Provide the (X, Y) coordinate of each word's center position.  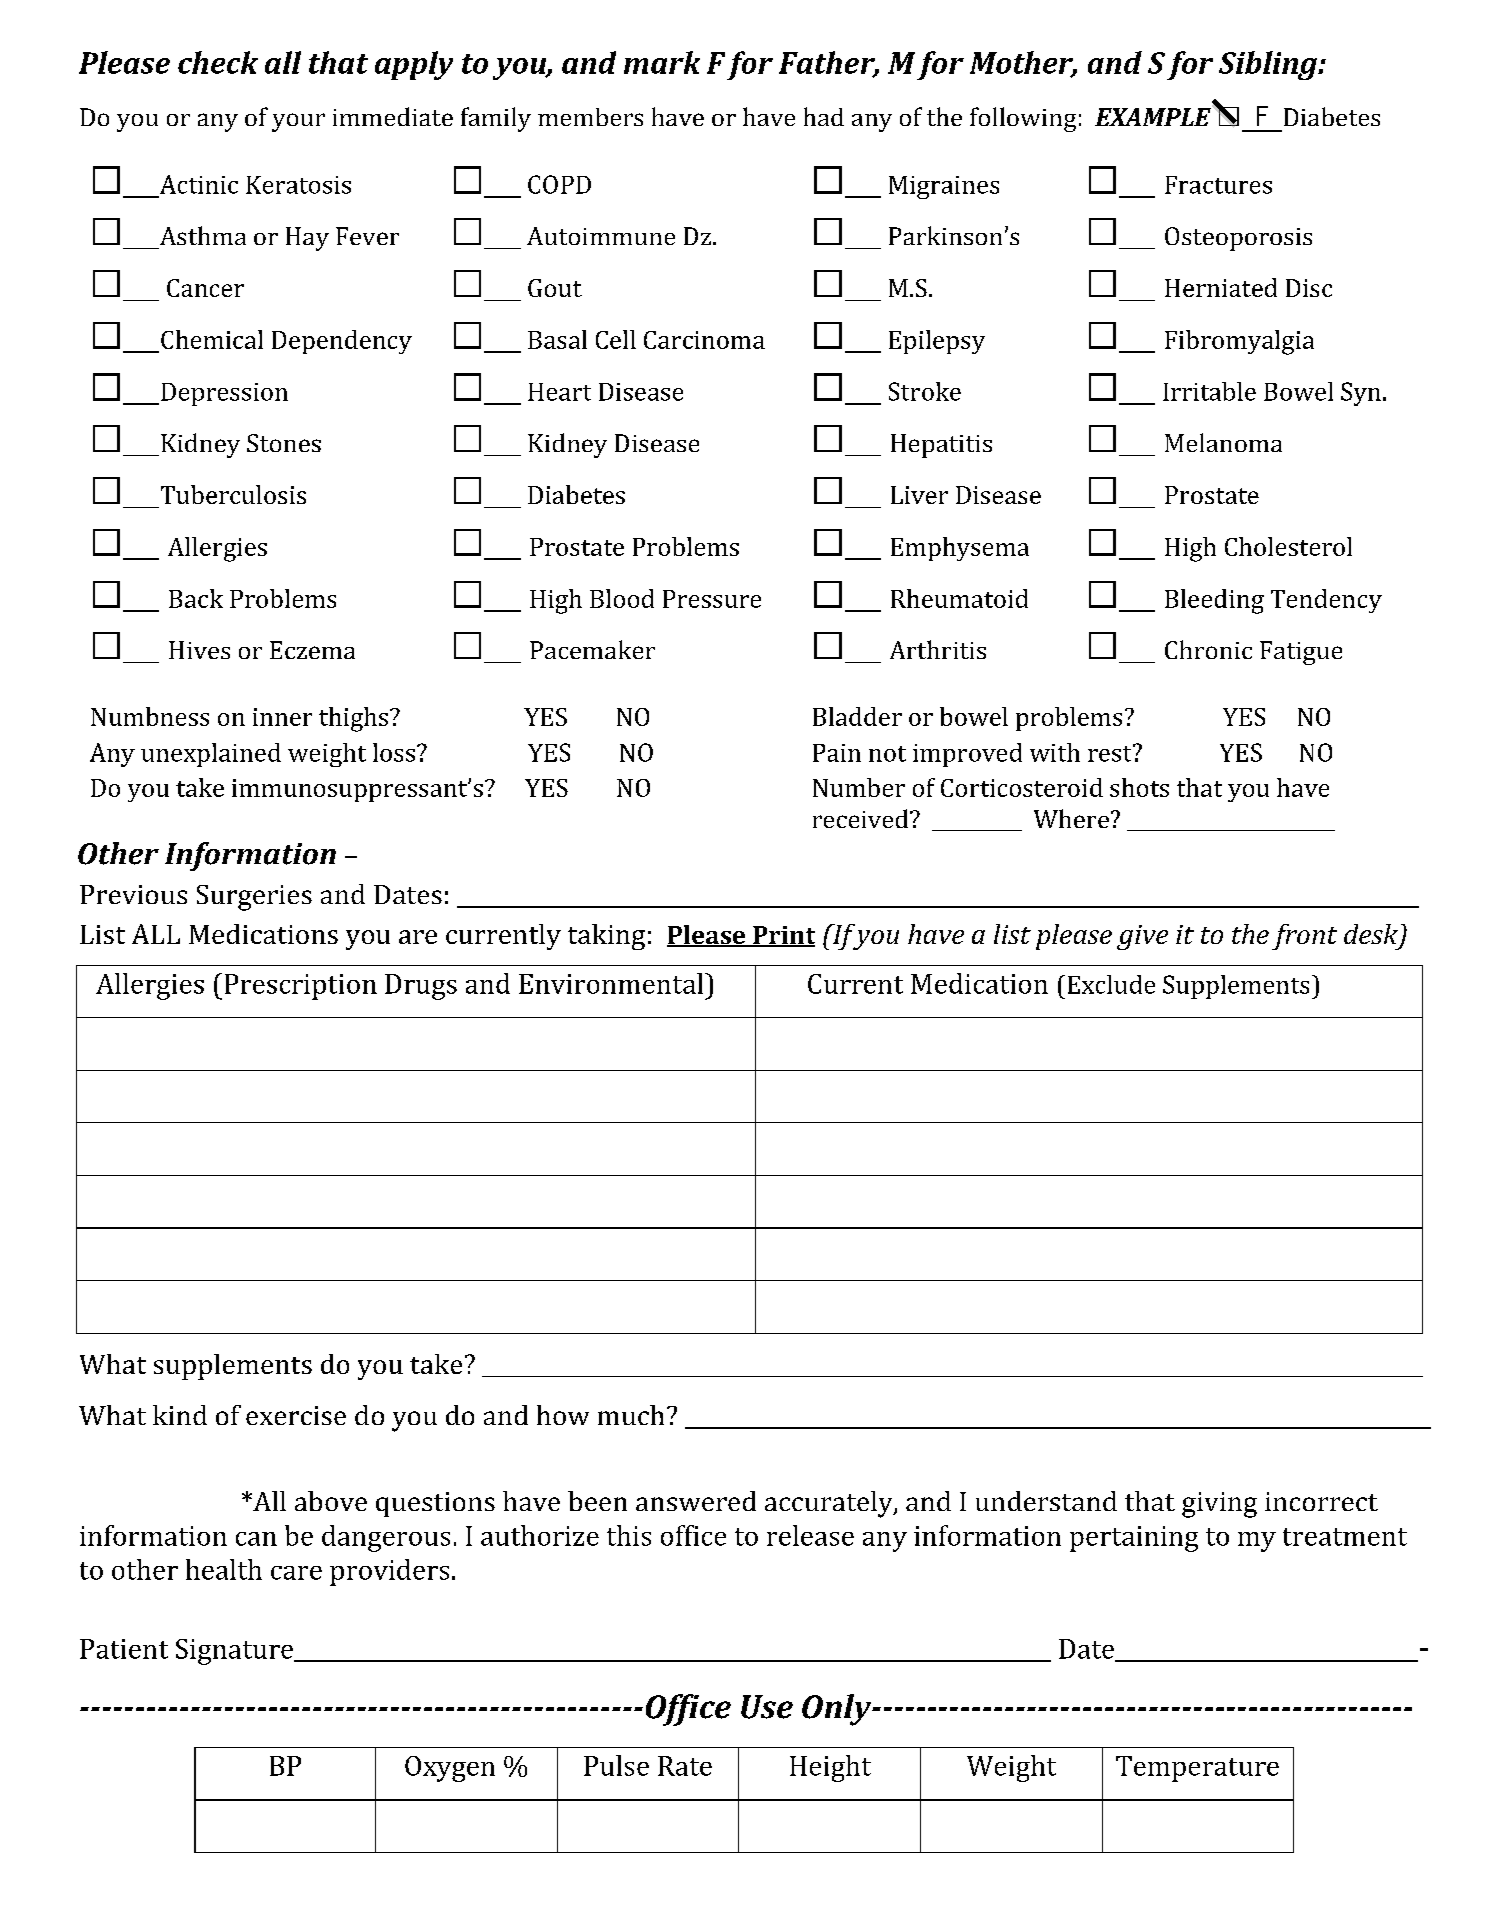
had (824, 116)
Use (767, 1707)
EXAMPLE (1154, 116)
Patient (124, 1649)
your (298, 122)
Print (783, 936)
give (1142, 937)
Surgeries (254, 898)
